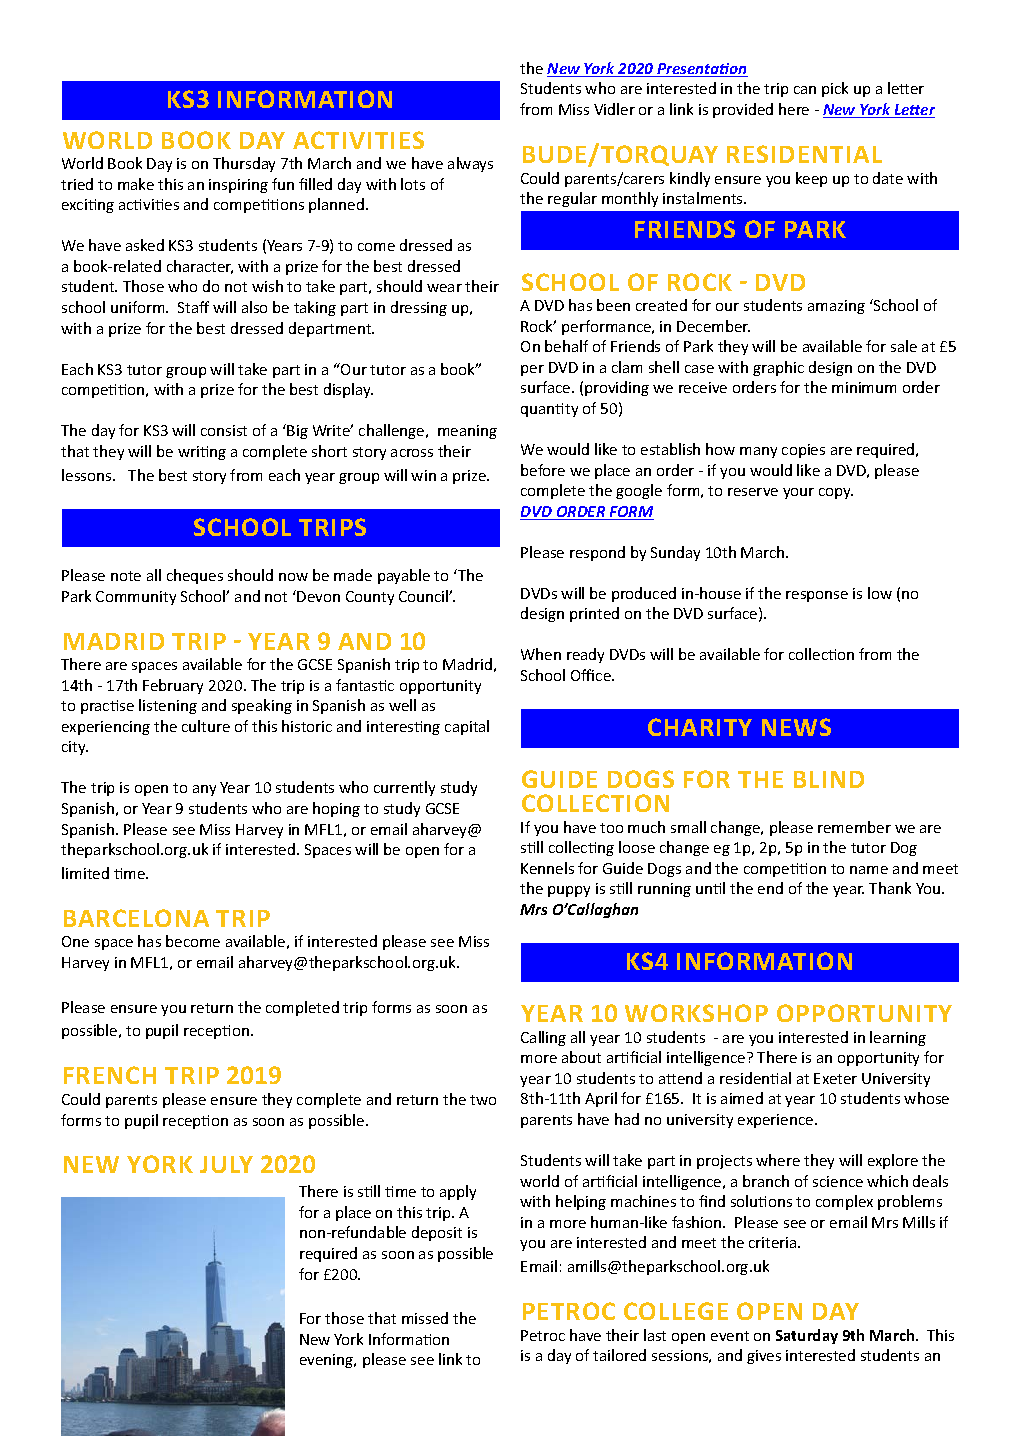  Describe the element at coordinates (796, 727) in the document. I see `NEWS` at that location.
